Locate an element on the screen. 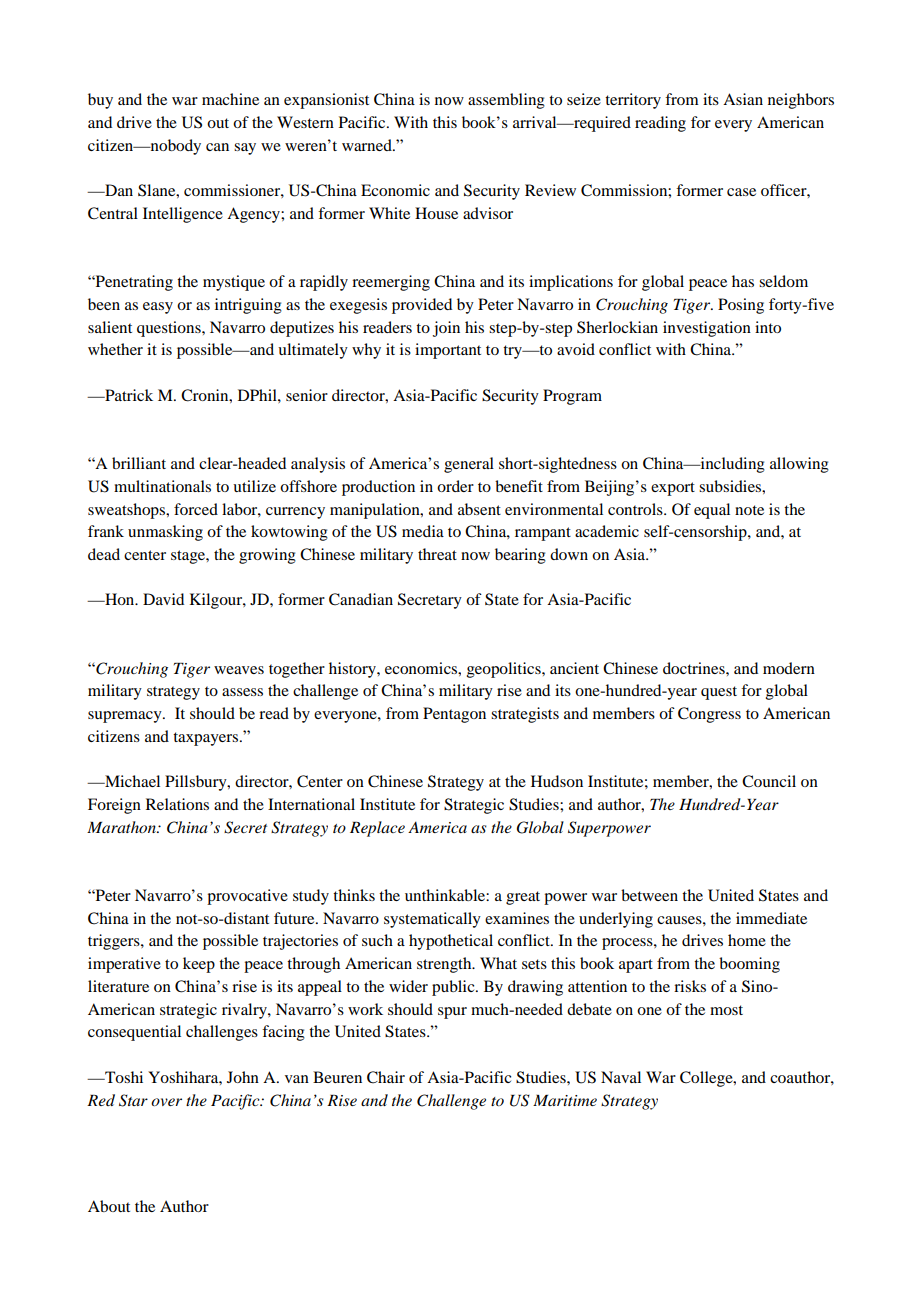  weaves is located at coordinates (239, 670).
